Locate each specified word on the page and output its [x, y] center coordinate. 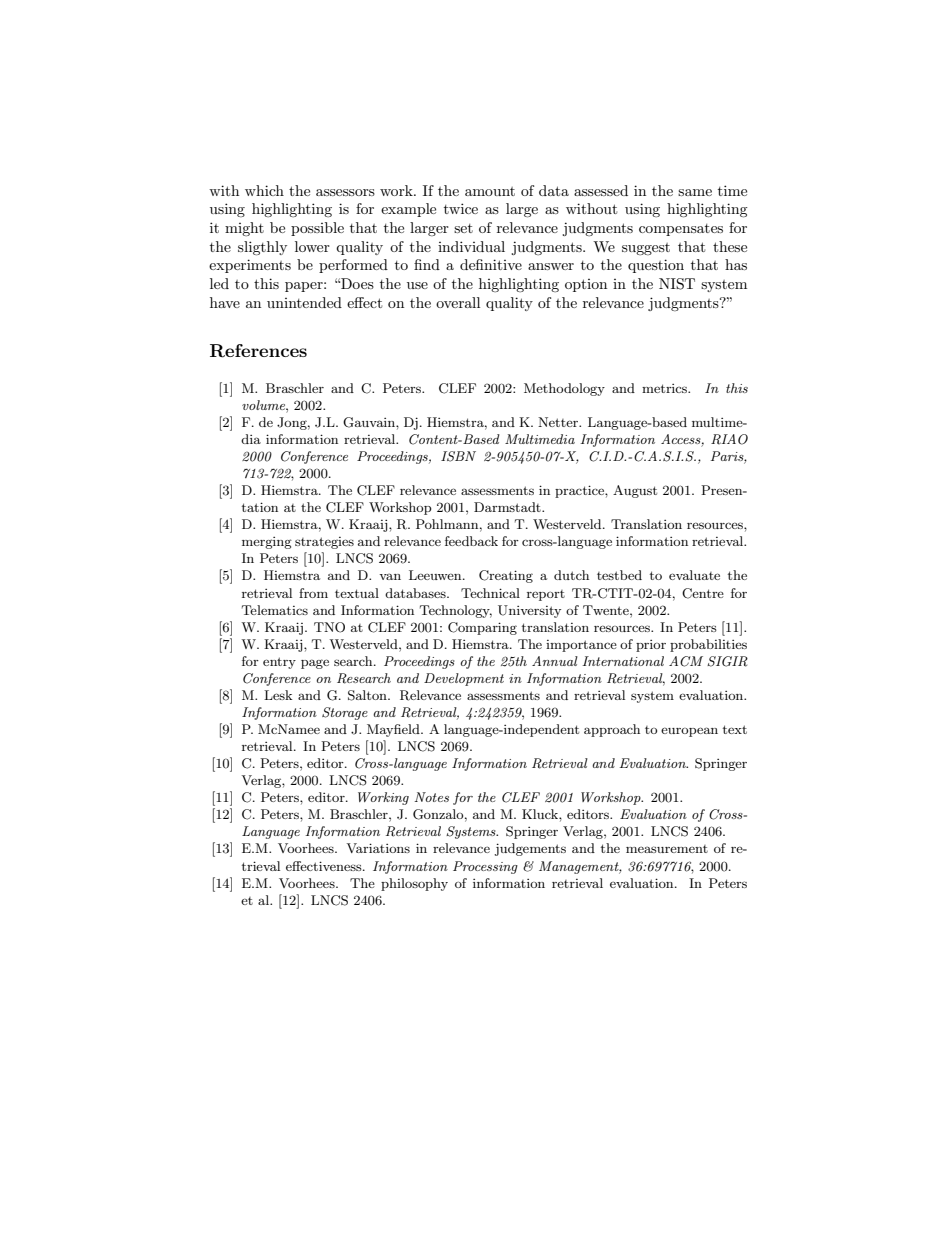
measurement [667, 849]
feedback [471, 541]
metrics [666, 388]
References [258, 351]
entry [279, 663]
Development [464, 679]
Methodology [564, 389]
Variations [378, 848]
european [689, 732]
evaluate [694, 575]
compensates [681, 230]
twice [461, 208]
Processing [485, 867]
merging [267, 543]
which [264, 190]
